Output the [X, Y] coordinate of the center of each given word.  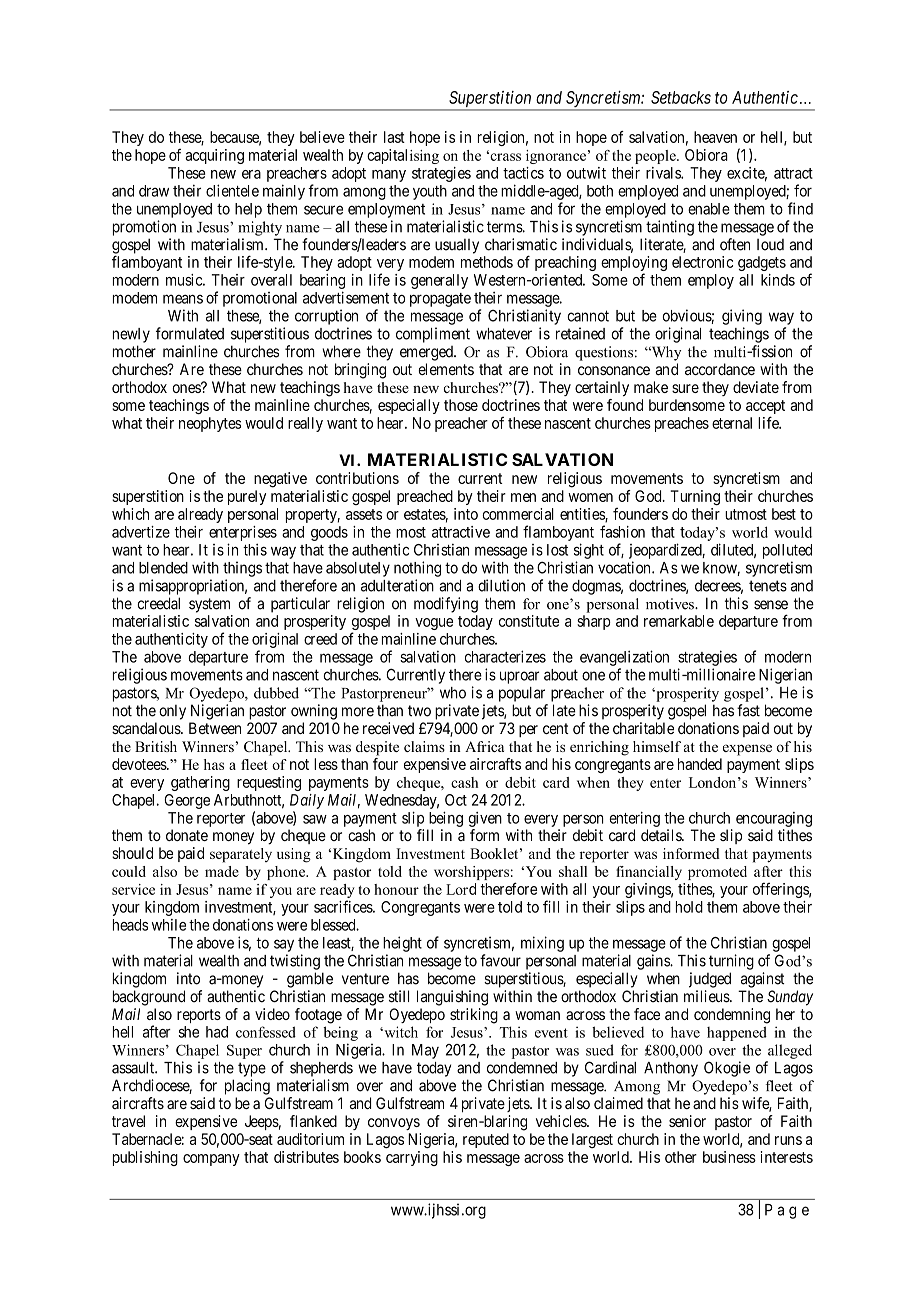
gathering [200, 783]
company [211, 1160]
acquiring [214, 156]
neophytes [210, 424]
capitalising [403, 156]
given [485, 819]
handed [700, 764]
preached [425, 497]
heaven [715, 137]
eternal [732, 423]
